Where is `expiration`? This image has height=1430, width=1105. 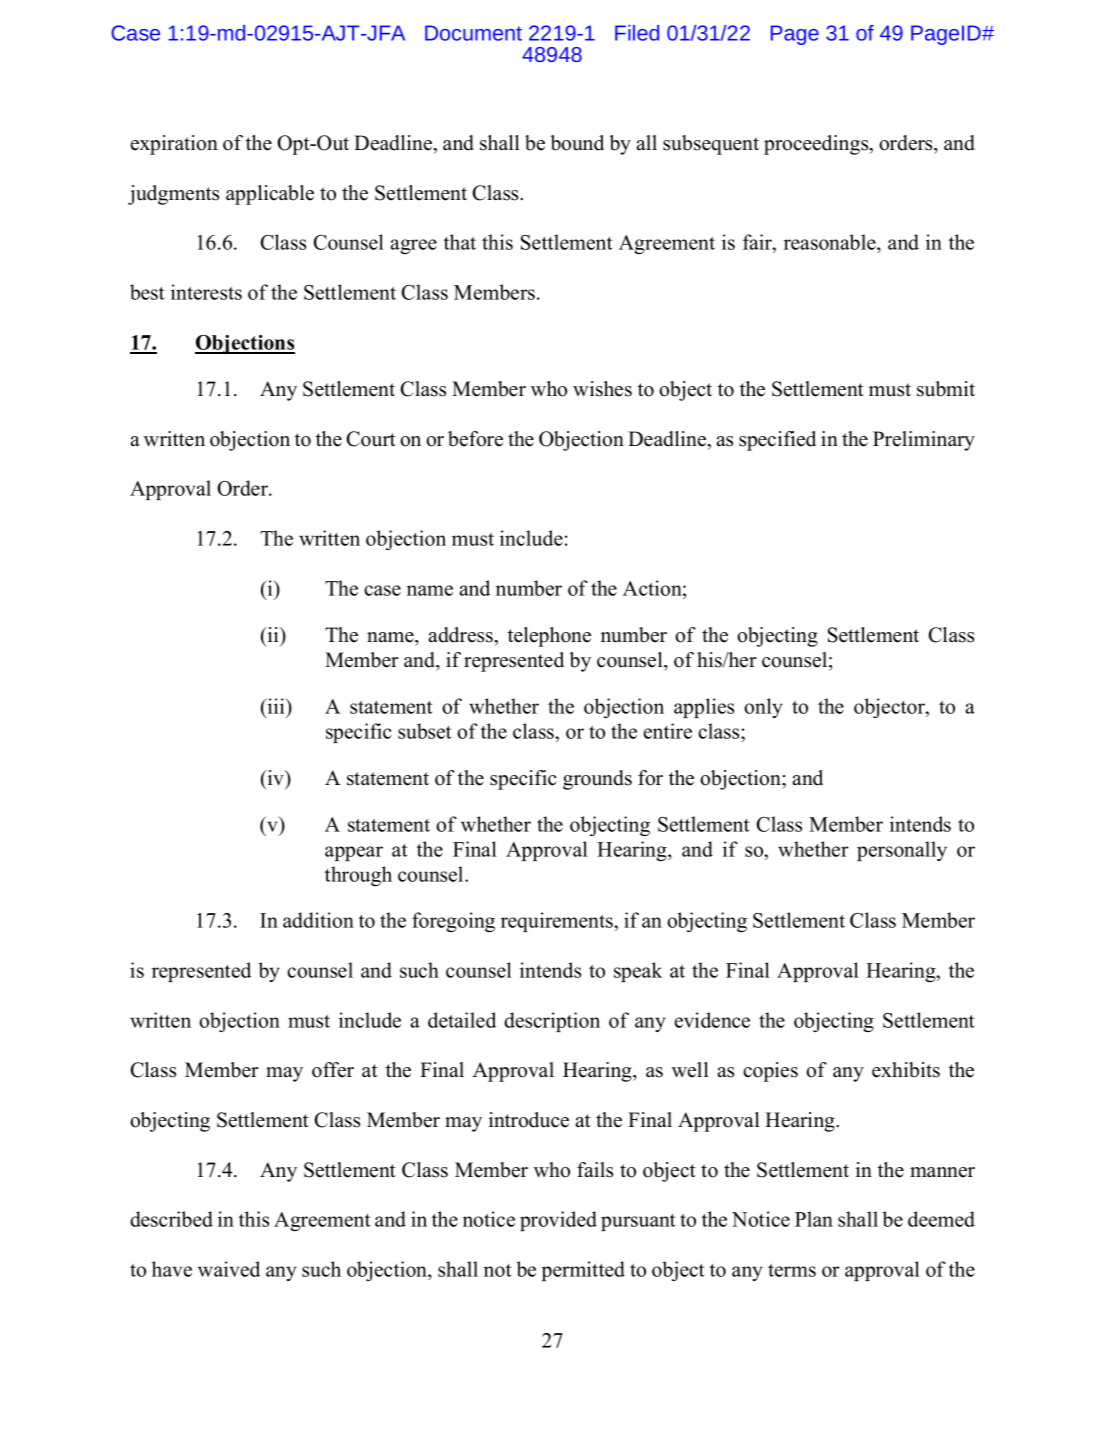 expiration is located at coordinates (174, 145).
